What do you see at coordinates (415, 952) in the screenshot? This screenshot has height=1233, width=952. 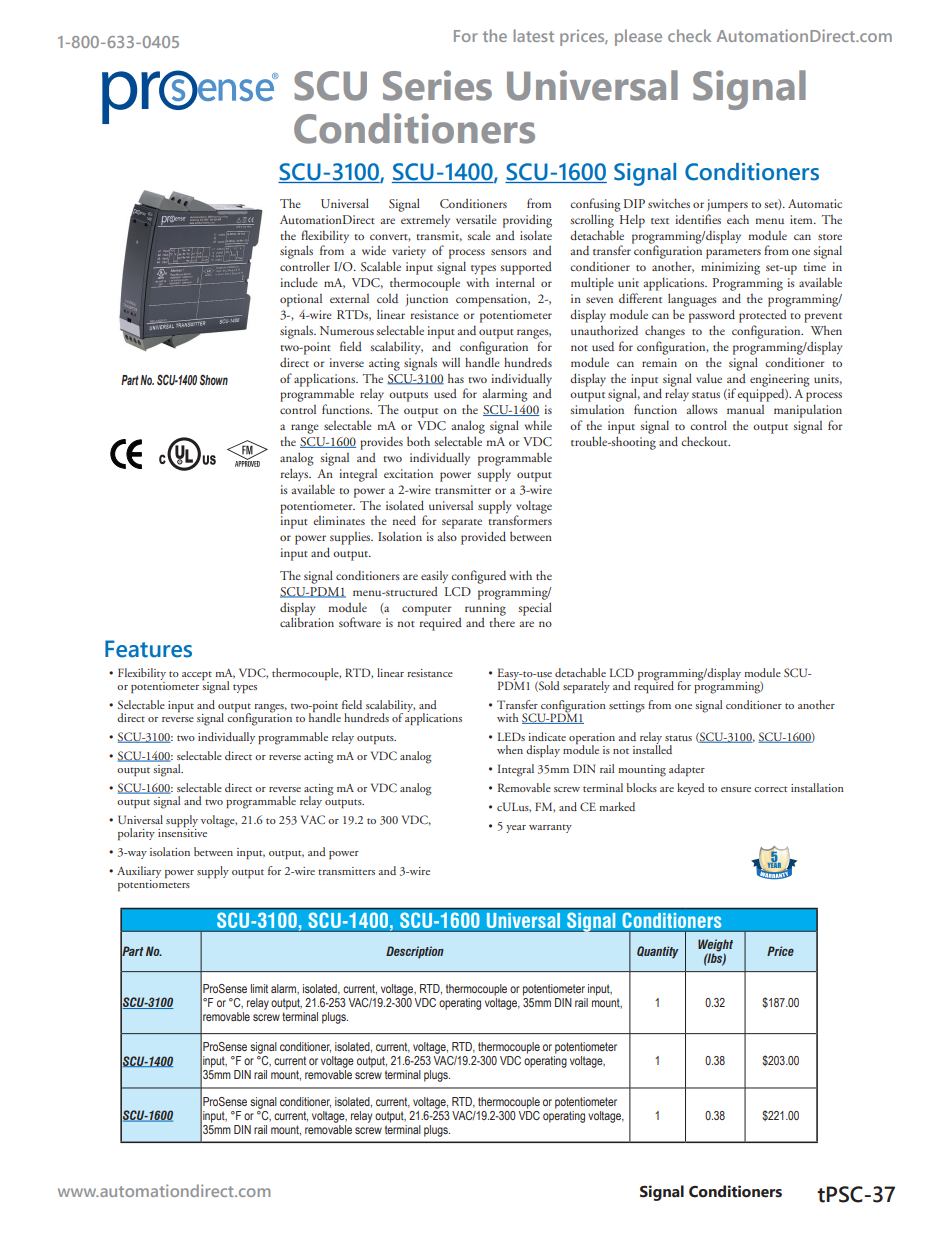 I see `Description` at bounding box center [415, 952].
